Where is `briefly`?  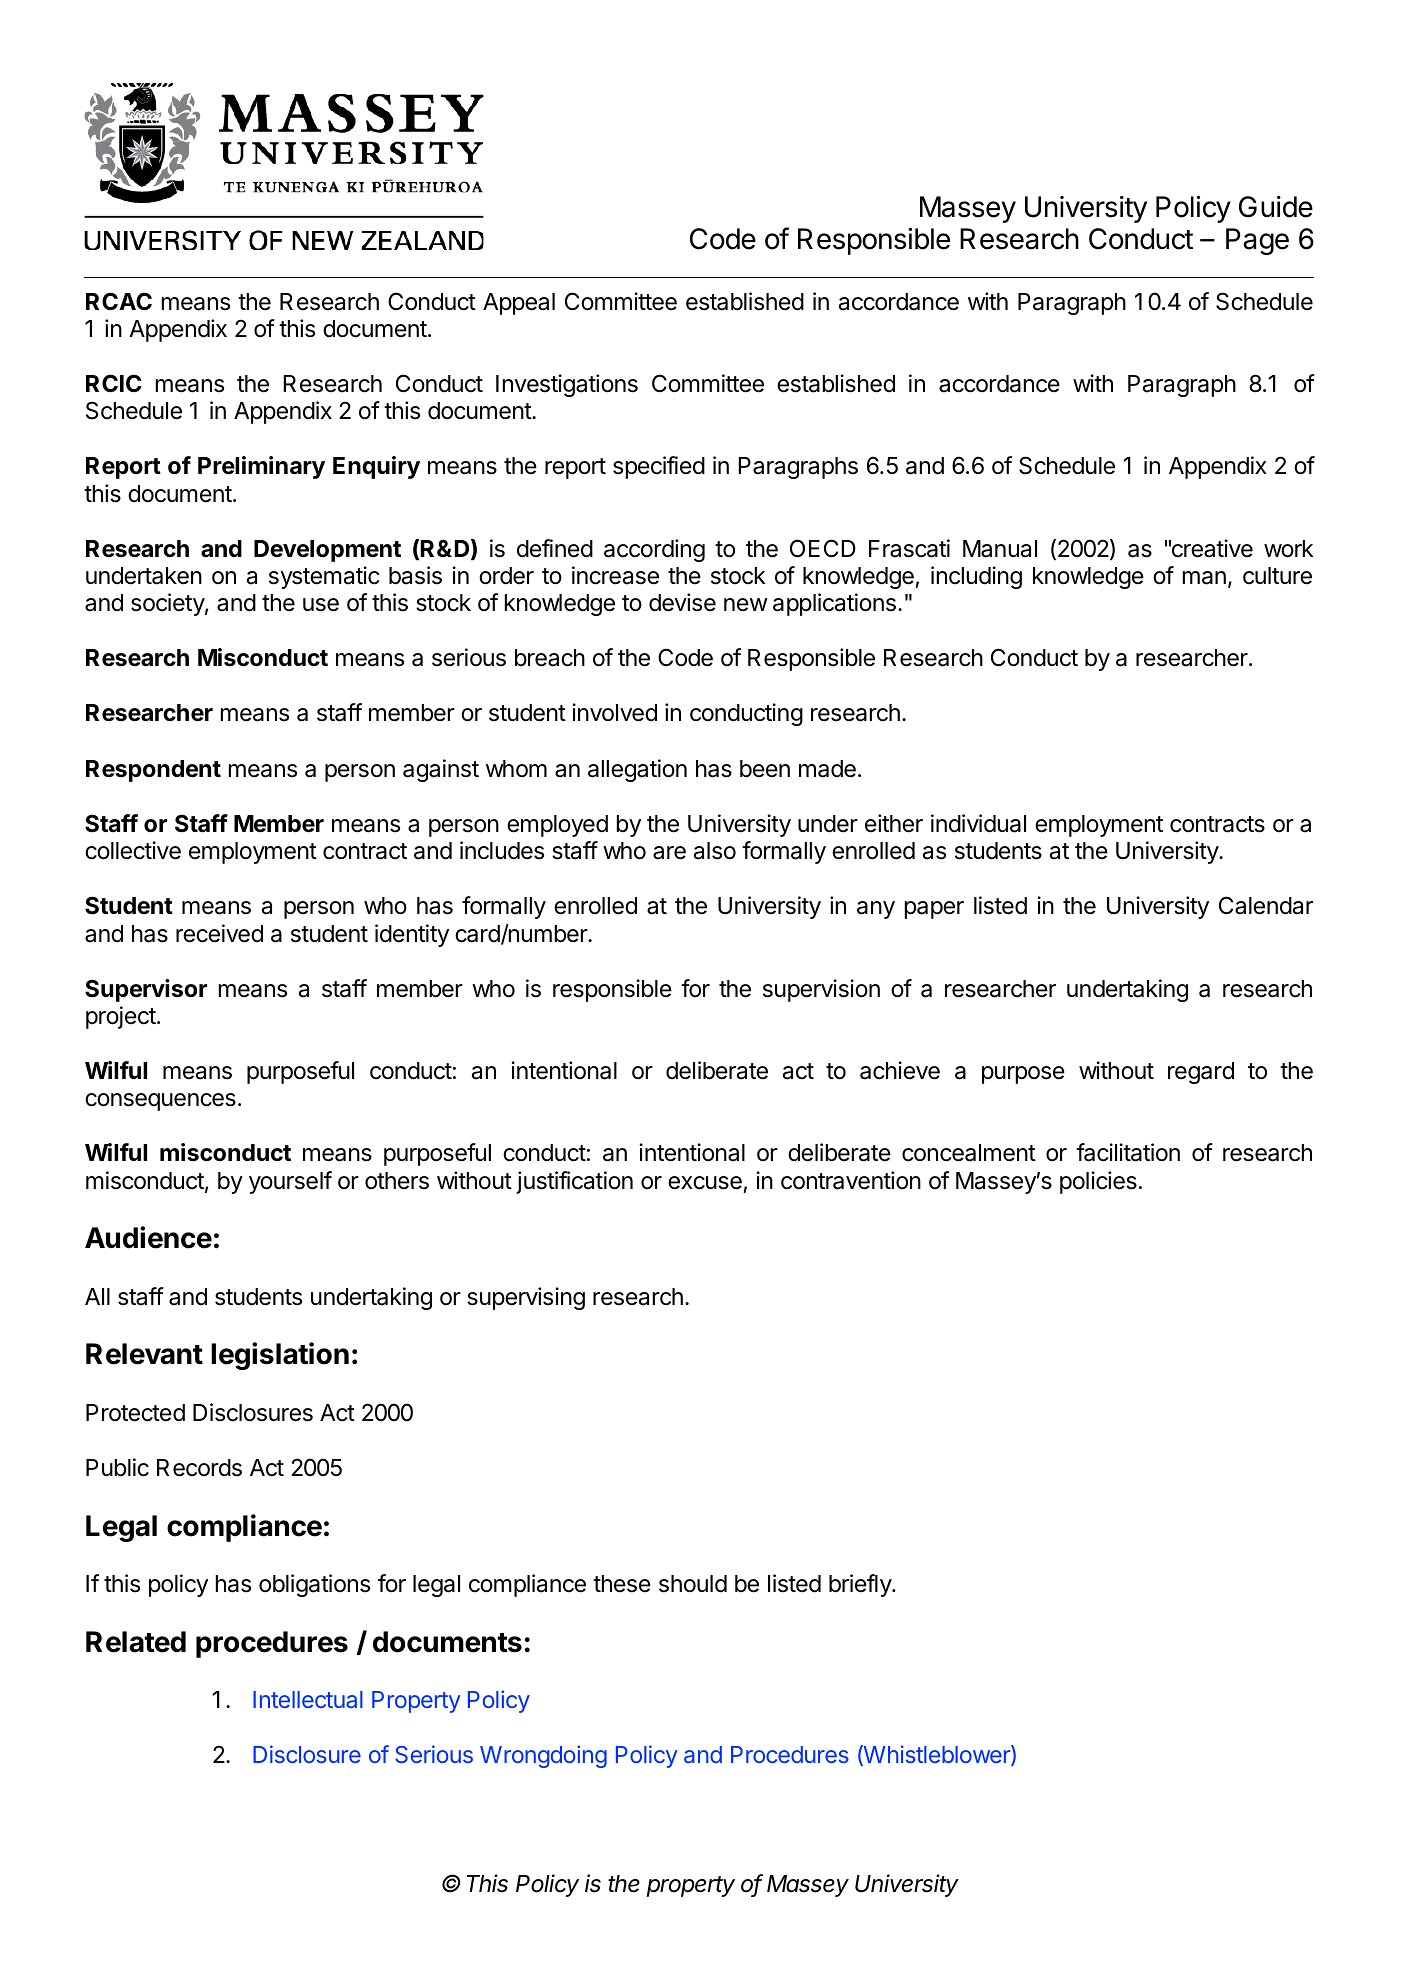
briefly is located at coordinates (861, 1585).
